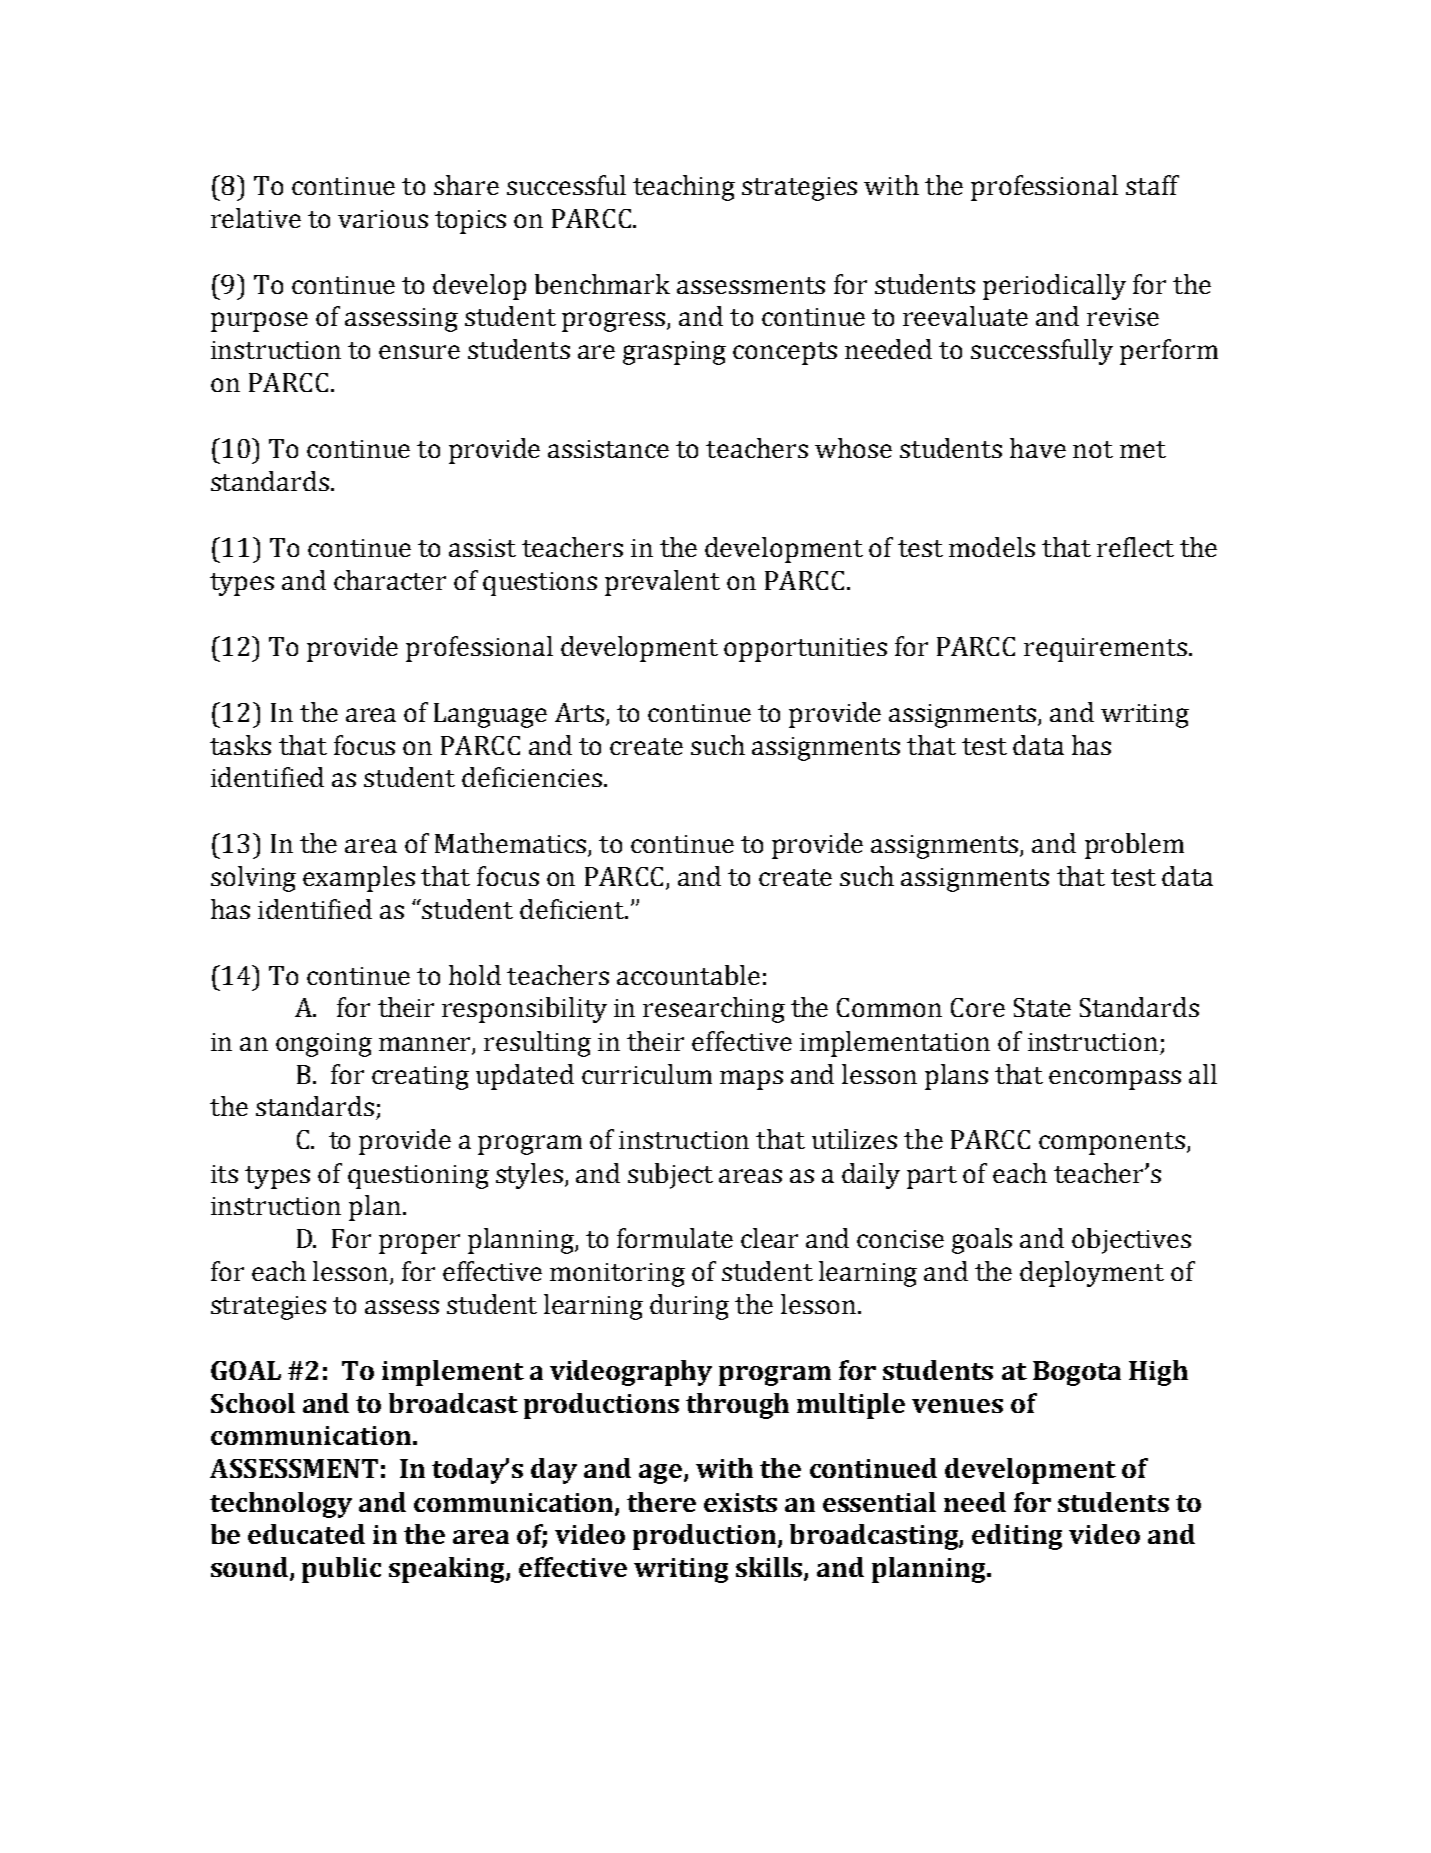 Image resolution: width=1431 pixels, height=1853 pixels. I want to click on educated, so click(306, 1534).
